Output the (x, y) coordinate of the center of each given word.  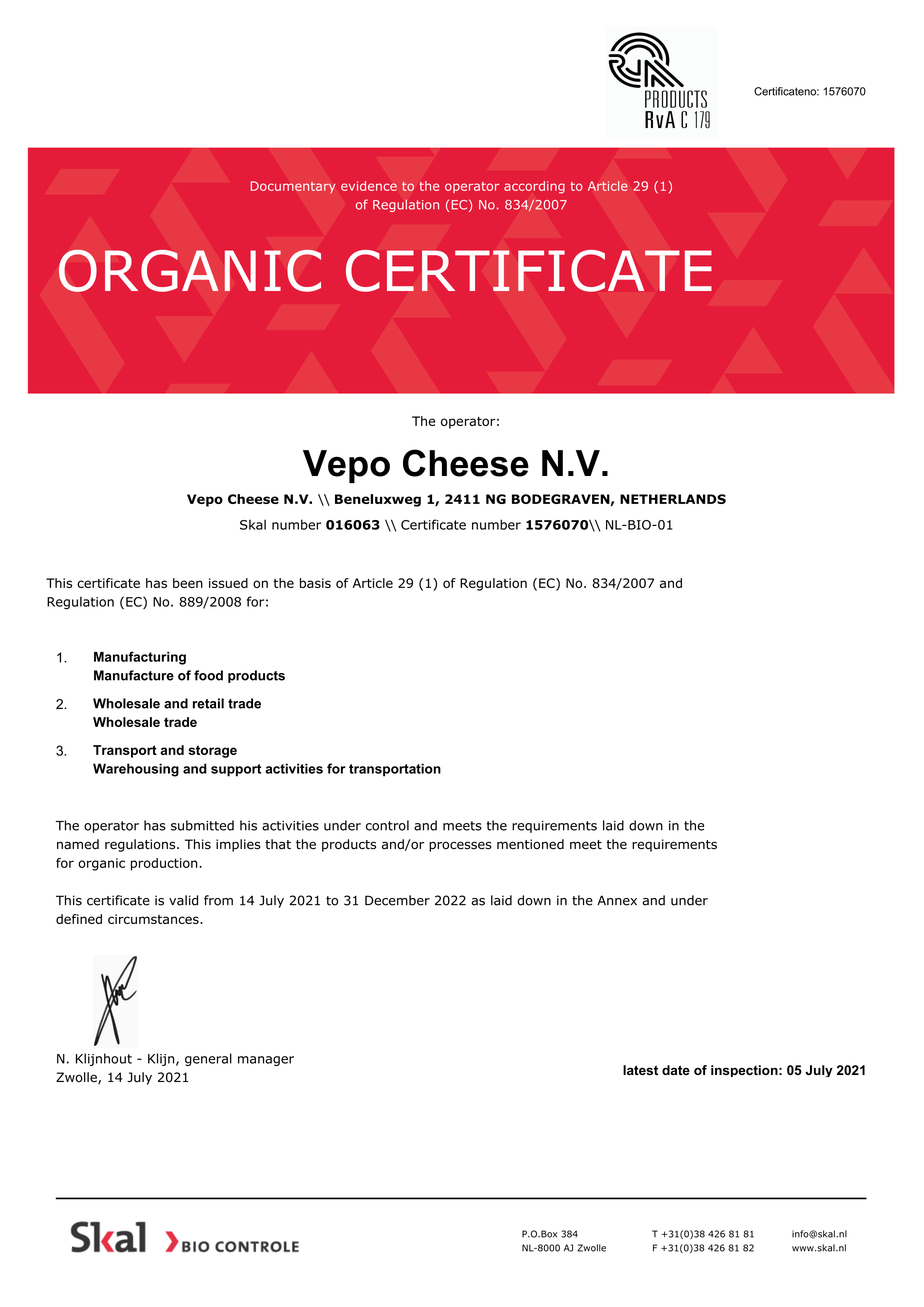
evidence (369, 186)
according (534, 187)
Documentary (293, 187)
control (387, 825)
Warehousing (136, 770)
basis (315, 583)
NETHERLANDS (673, 499)
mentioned (530, 844)
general (208, 1059)
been (188, 583)
